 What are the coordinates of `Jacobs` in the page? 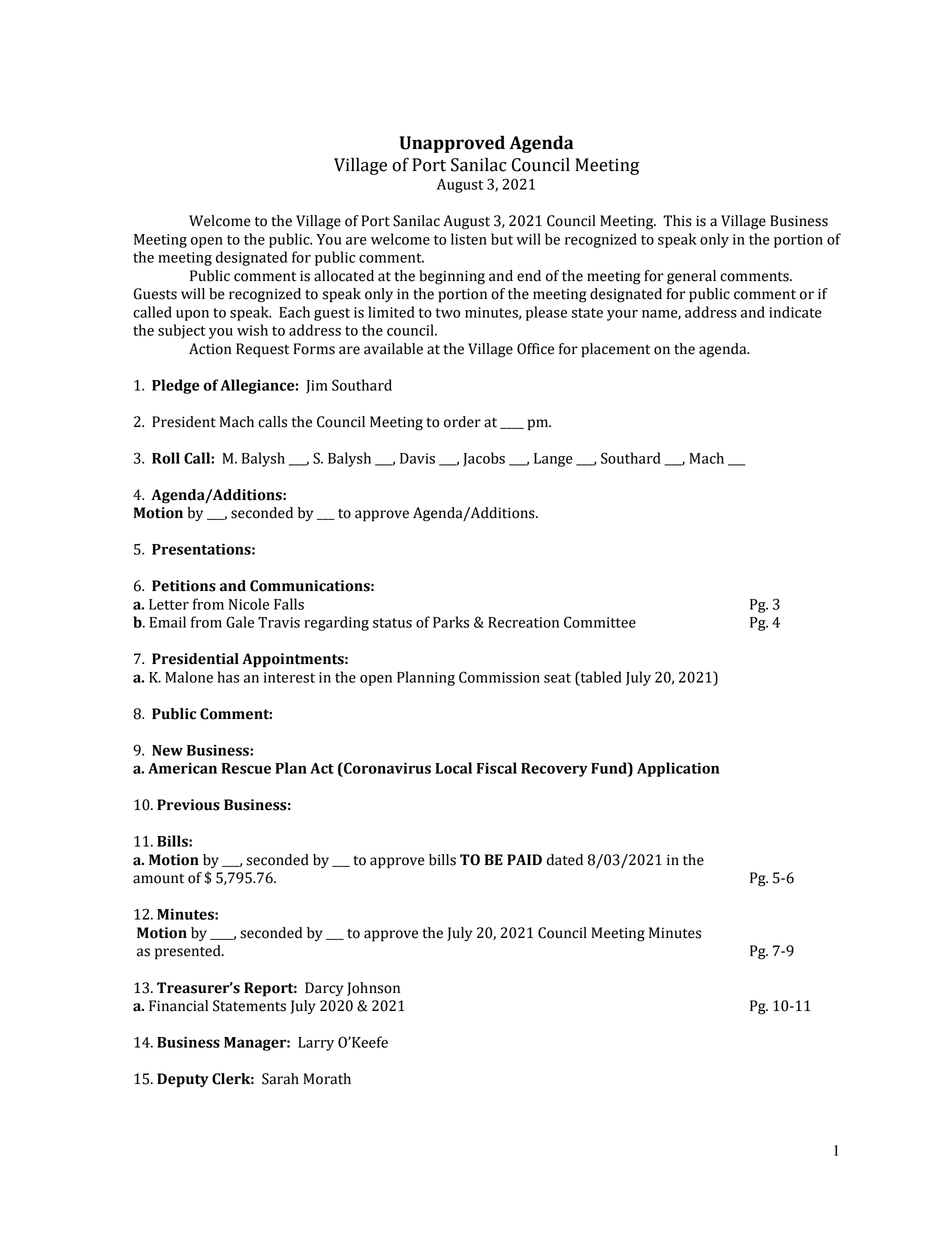 It's located at (484, 459).
